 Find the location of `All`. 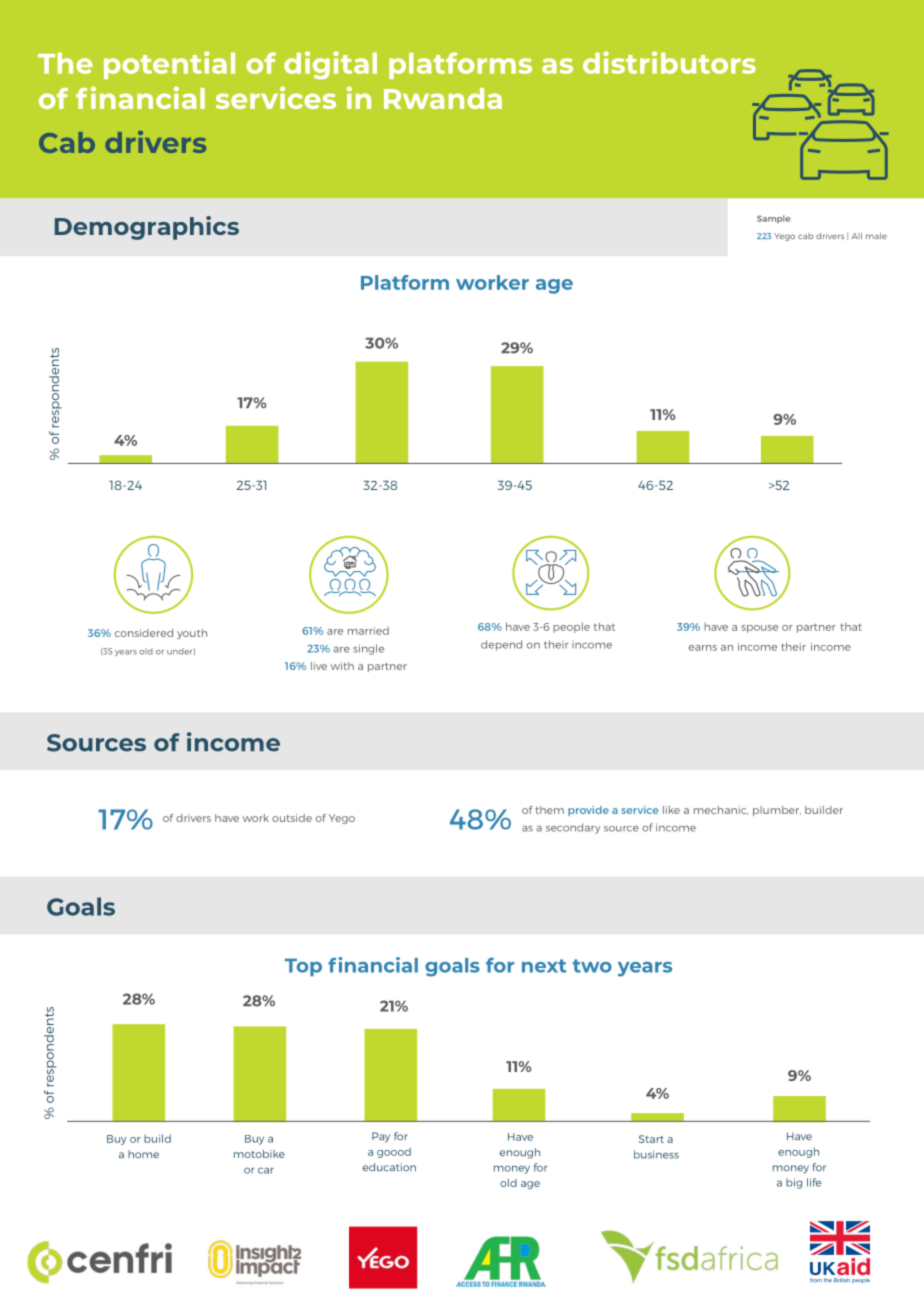

All is located at coordinates (857, 236).
